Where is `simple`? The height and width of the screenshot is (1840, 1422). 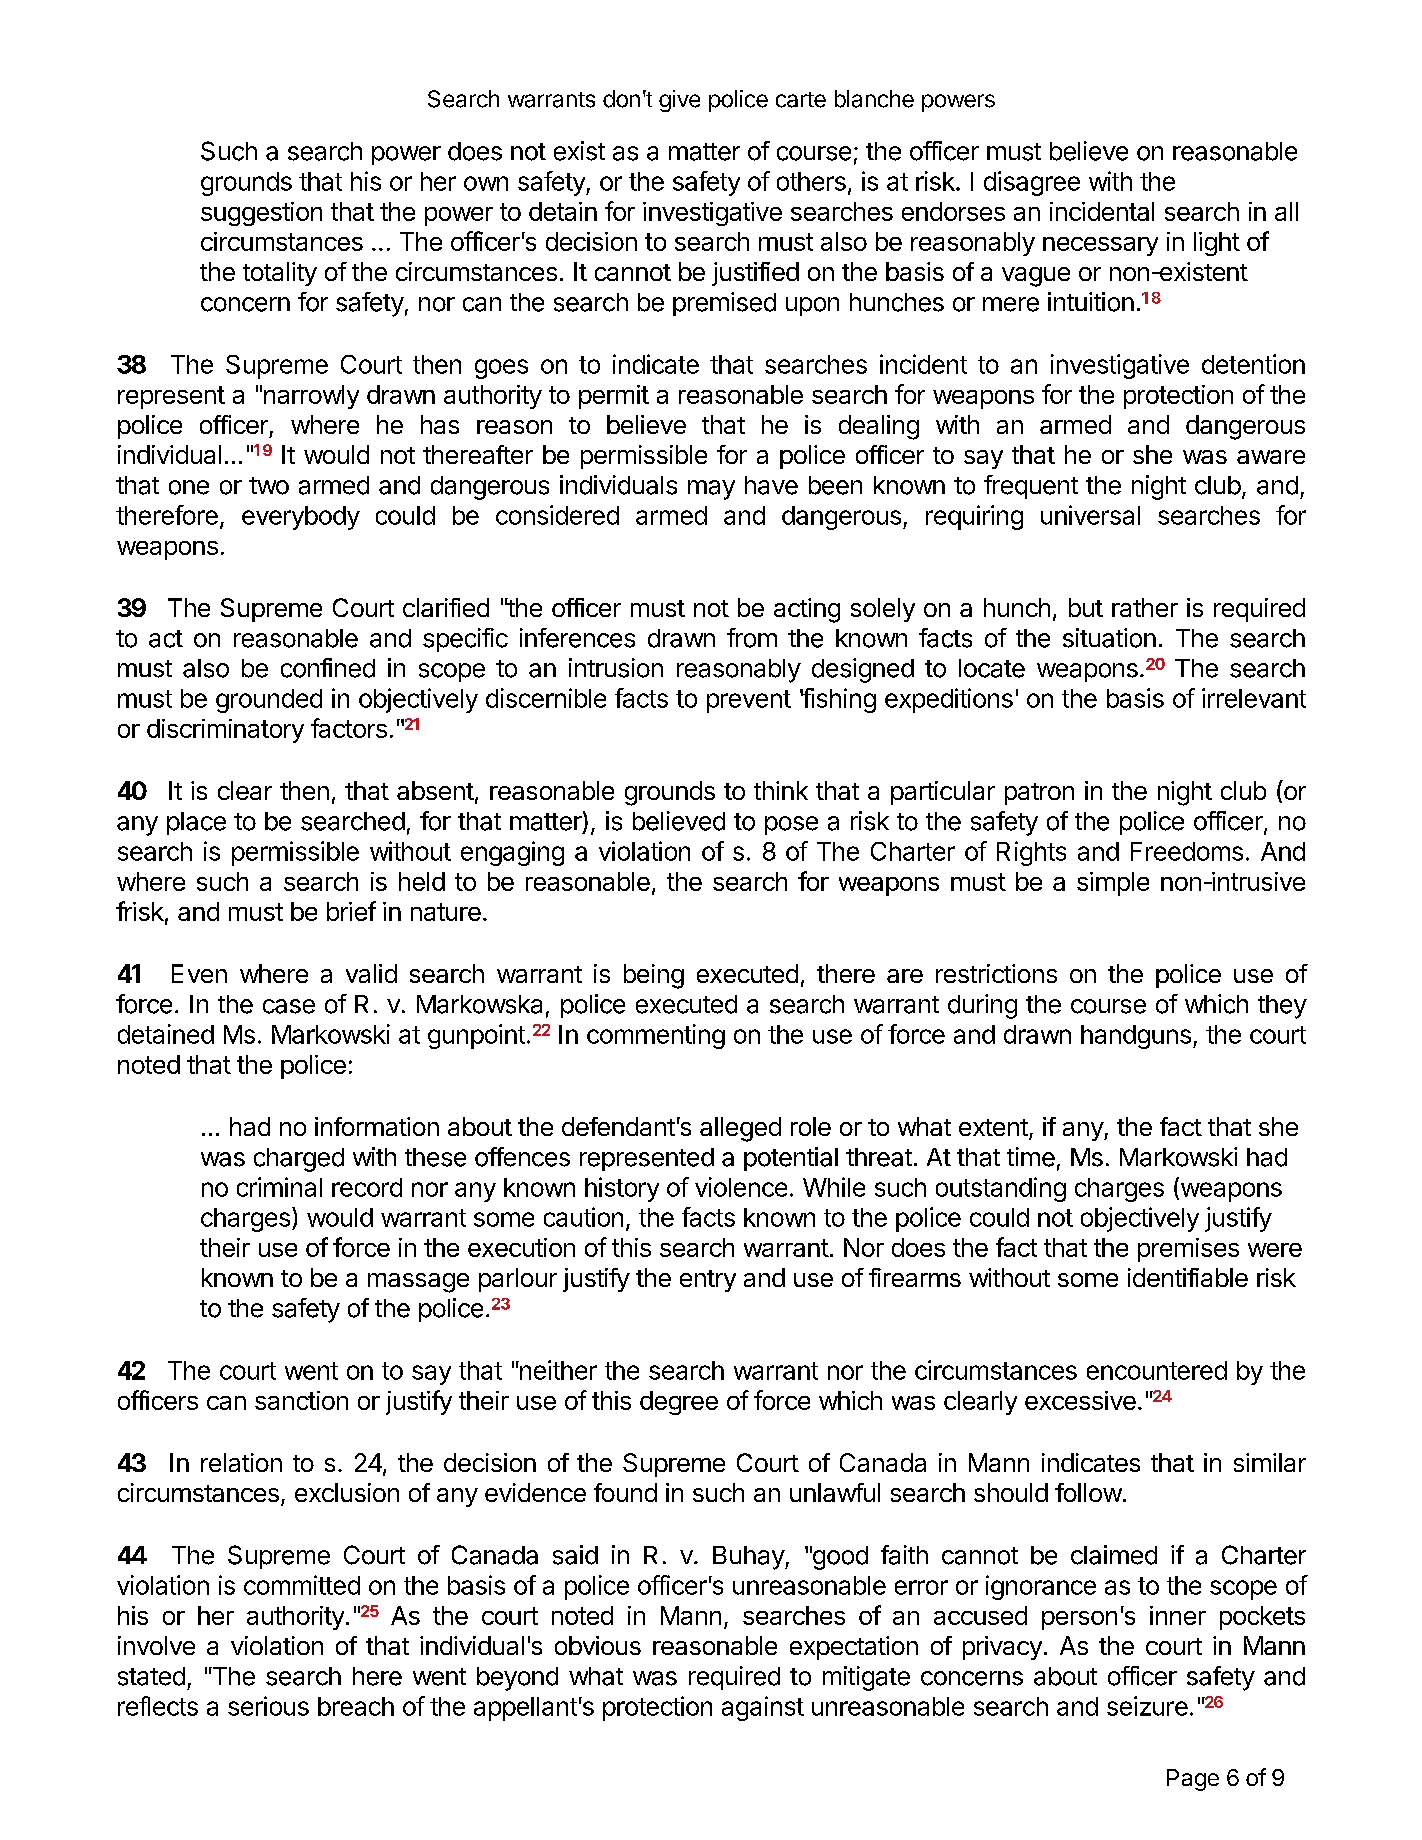 simple is located at coordinates (1113, 884).
